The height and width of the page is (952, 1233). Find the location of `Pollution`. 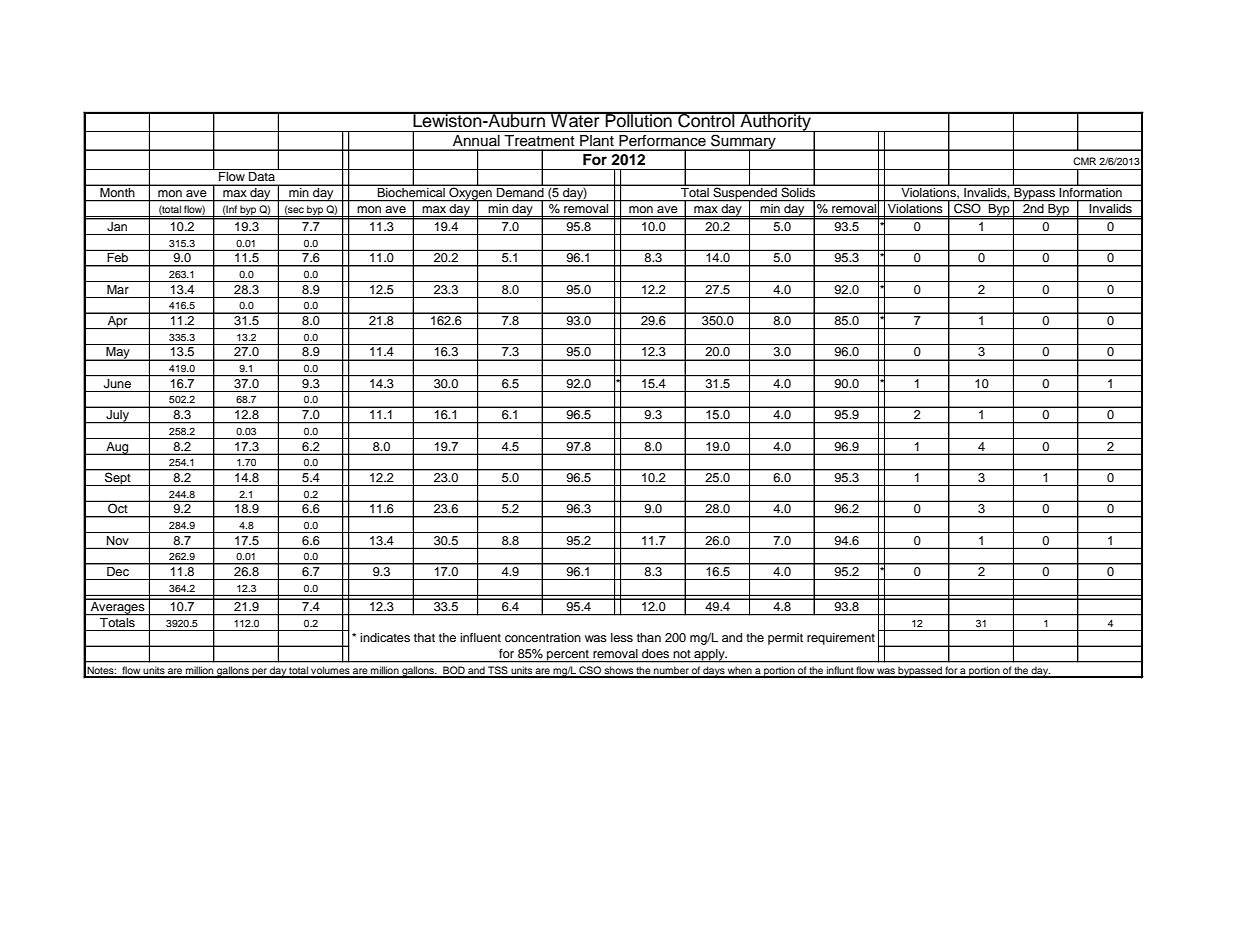

Pollution is located at coordinates (639, 119).
